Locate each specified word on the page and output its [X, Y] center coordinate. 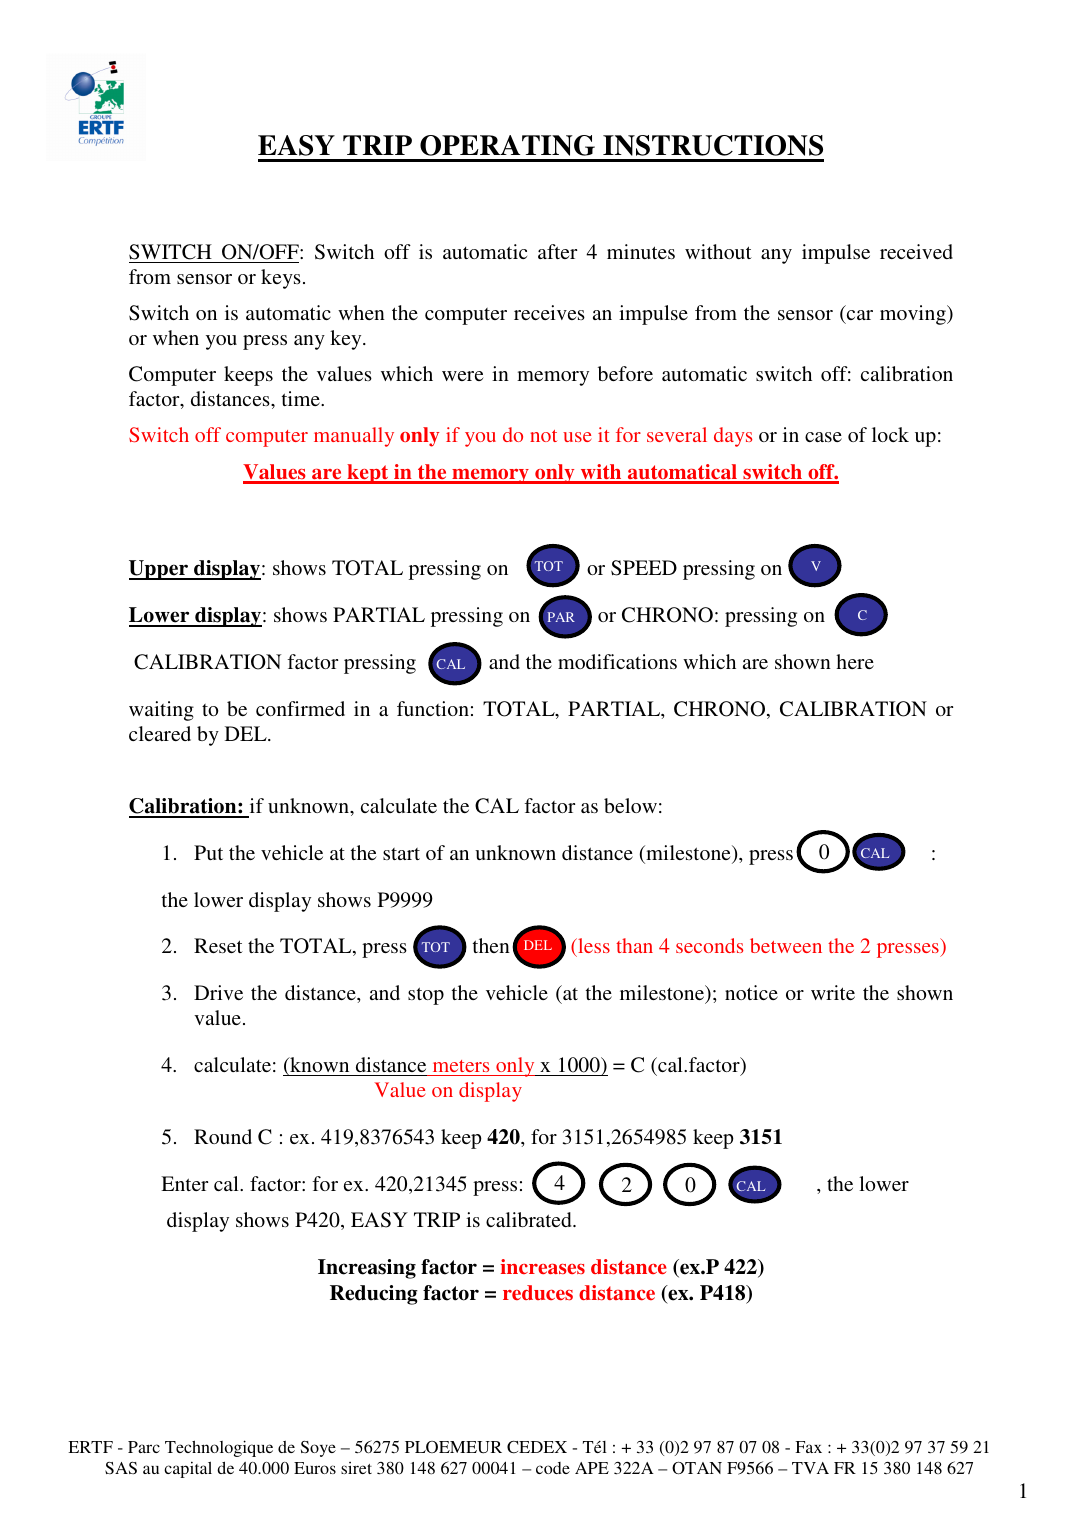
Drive [218, 992]
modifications [617, 661]
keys [281, 279]
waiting [161, 711]
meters [461, 1066]
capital [188, 1469]
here [855, 661]
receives [549, 312]
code [553, 1468]
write [833, 992]
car [860, 315]
